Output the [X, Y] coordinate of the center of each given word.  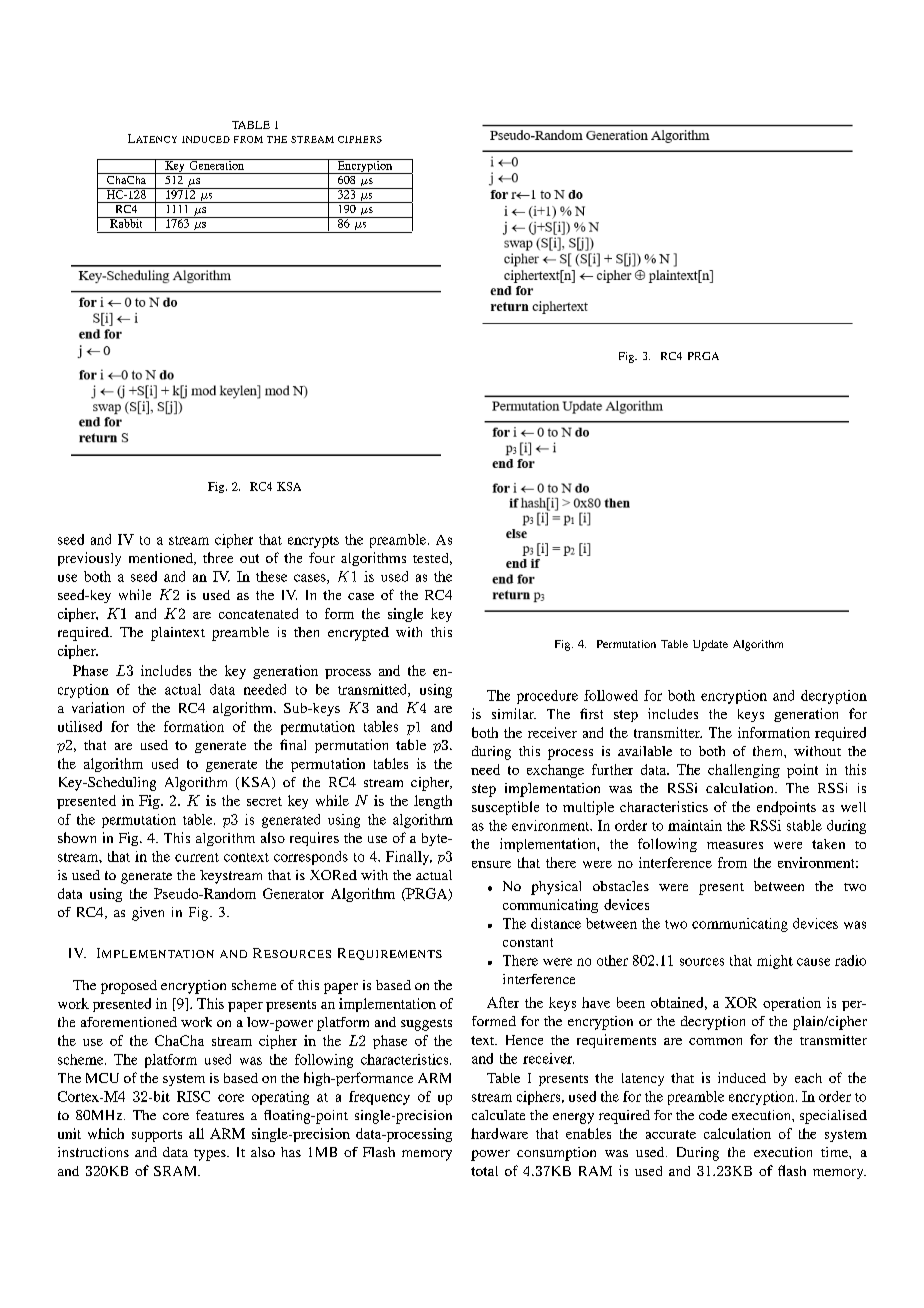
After [503, 1002]
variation [98, 707]
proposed [129, 987]
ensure [491, 864]
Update [710, 645]
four [322, 557]
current [197, 857]
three [218, 557]
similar [514, 713]
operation [792, 1004]
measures [735, 845]
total [484, 1171]
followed [611, 695]
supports [157, 1136]
